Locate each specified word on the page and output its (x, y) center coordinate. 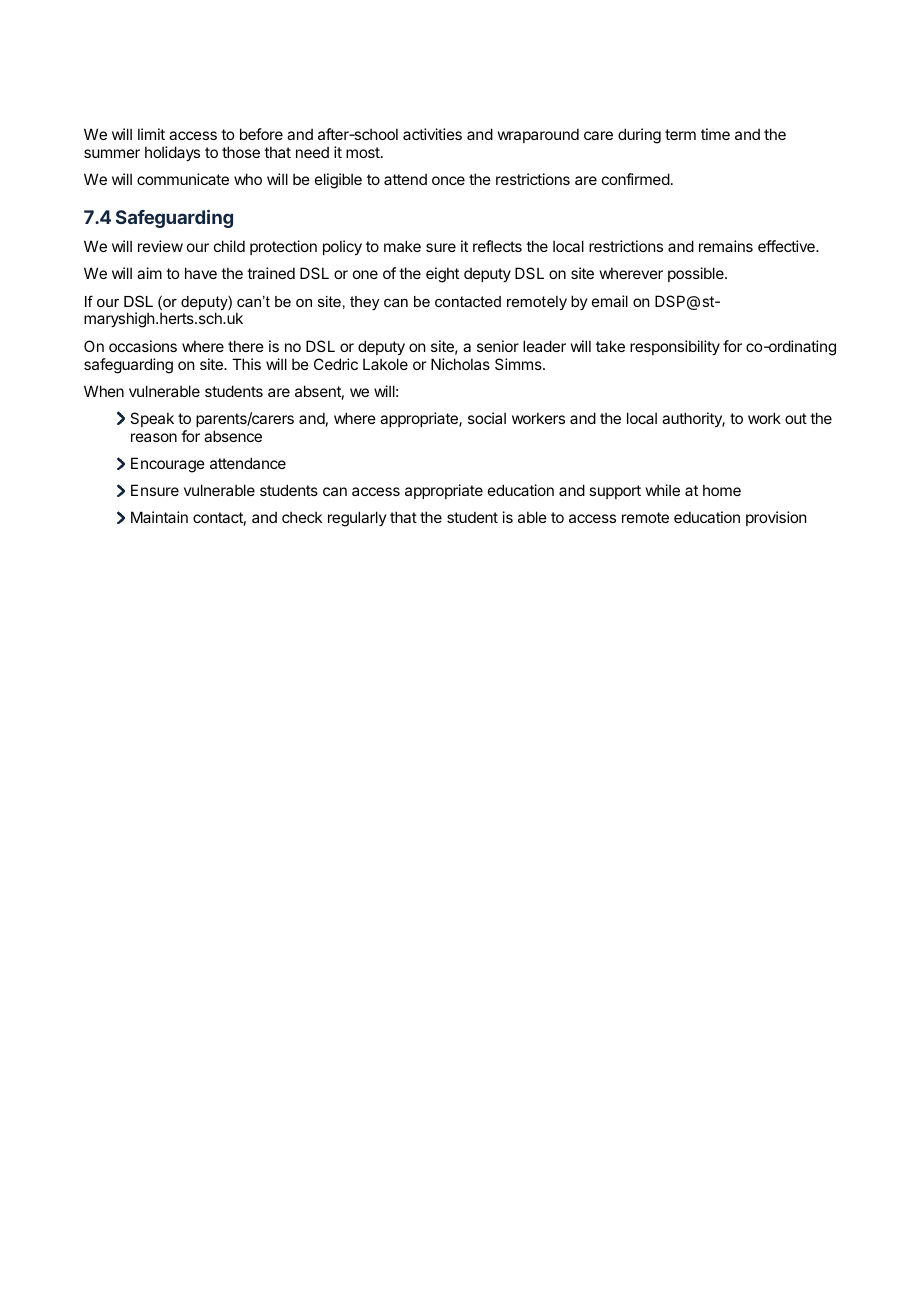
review (160, 246)
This (246, 364)
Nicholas (460, 364)
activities (432, 134)
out (796, 418)
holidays (172, 153)
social (487, 418)
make (402, 246)
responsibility (675, 347)
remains (726, 246)
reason (154, 437)
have (201, 273)
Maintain (159, 517)
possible (697, 274)
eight (442, 275)
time (715, 134)
